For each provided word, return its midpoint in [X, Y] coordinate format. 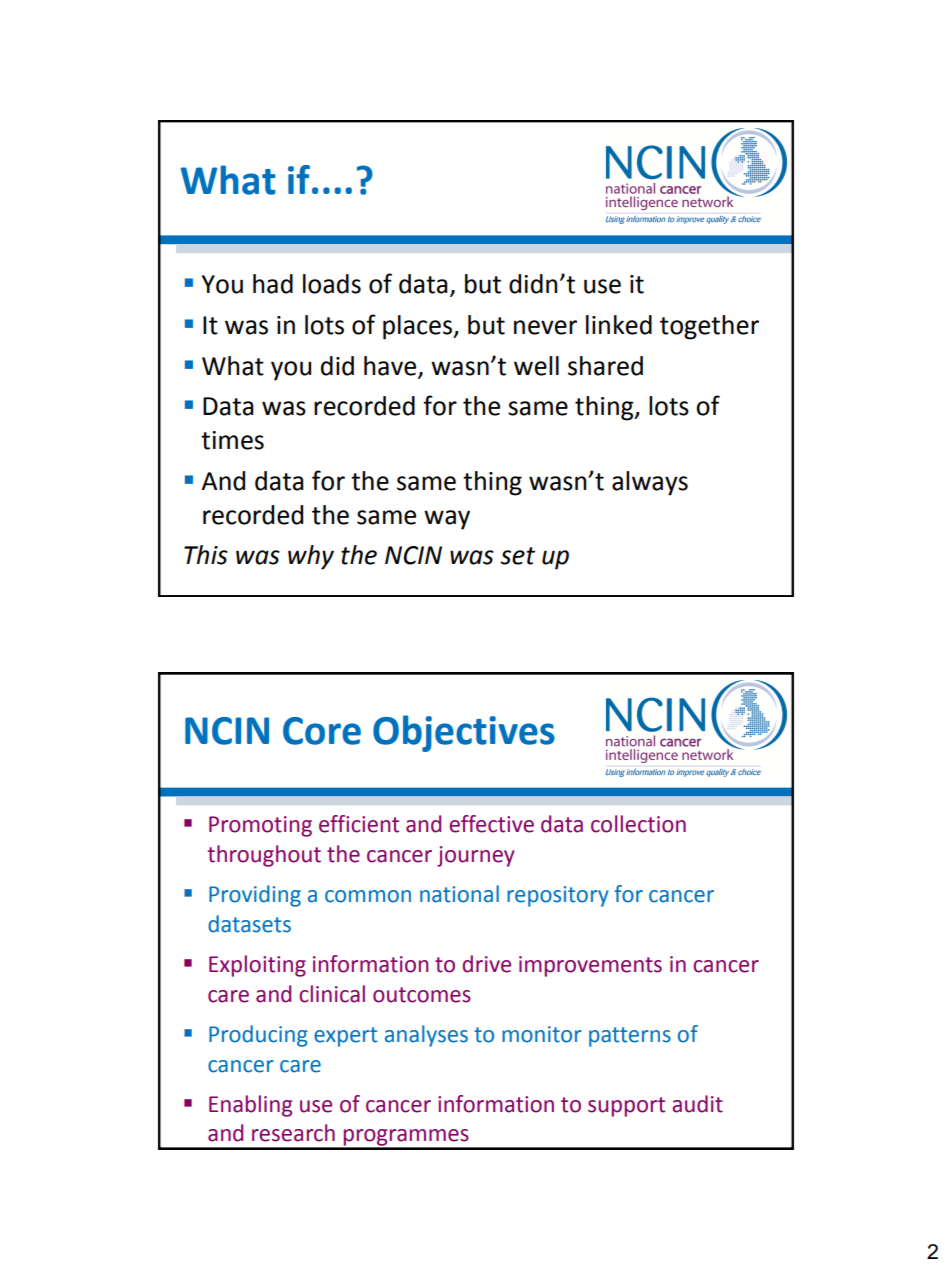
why [311, 557]
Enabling [250, 1106]
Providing [255, 896]
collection [638, 824]
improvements [590, 966]
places [419, 327]
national [459, 894]
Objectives [464, 733]
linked [619, 325]
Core [322, 731]
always [650, 483]
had [273, 284]
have [390, 366]
